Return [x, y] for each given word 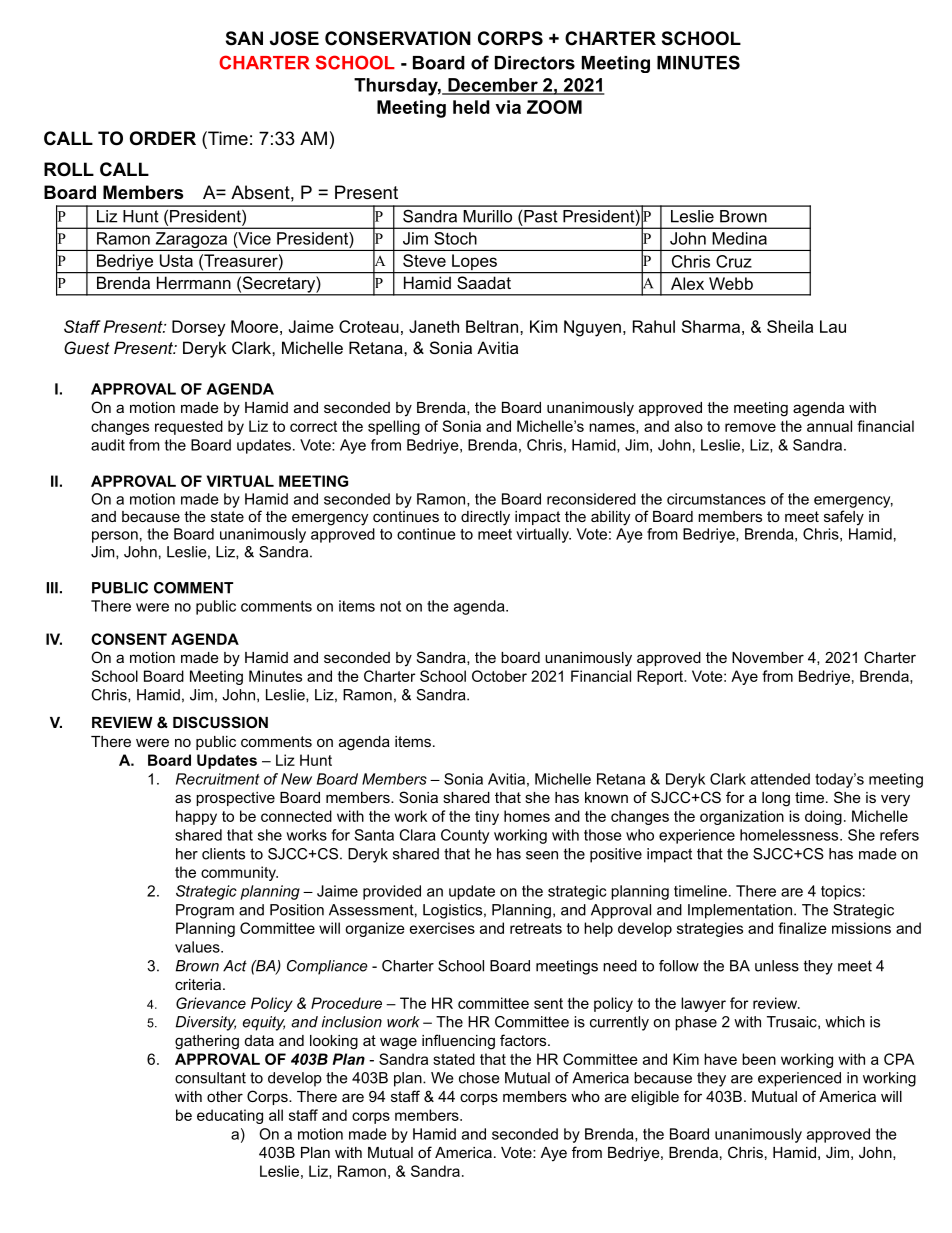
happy [196, 817]
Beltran [493, 326]
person [115, 537]
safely [844, 518]
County [465, 836]
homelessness [790, 835]
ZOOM [554, 107]
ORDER [163, 138]
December [493, 86]
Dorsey [198, 328]
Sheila [790, 326]
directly [485, 518]
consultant [210, 1078]
